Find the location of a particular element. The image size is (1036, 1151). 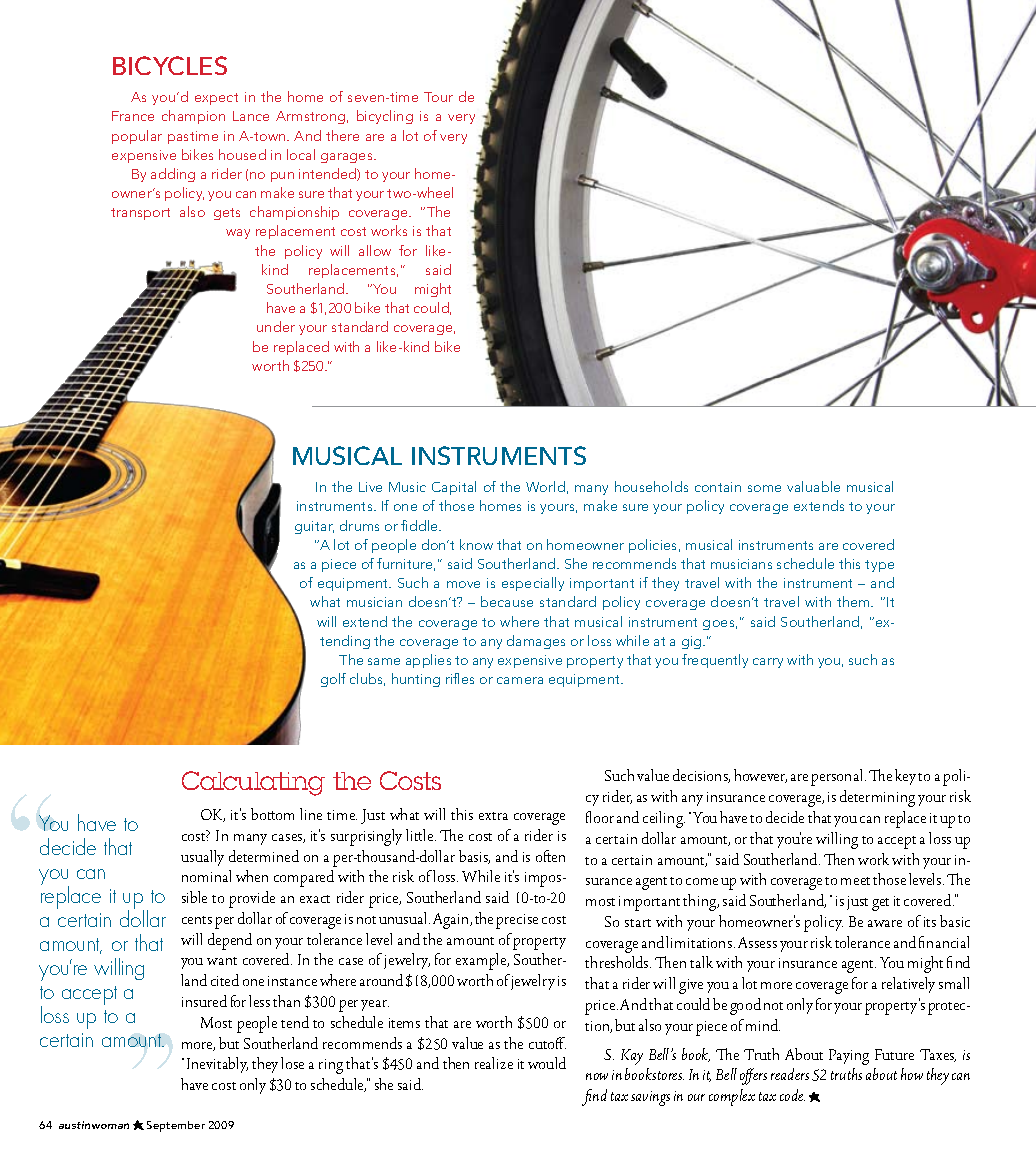

Lance is located at coordinates (251, 116).
